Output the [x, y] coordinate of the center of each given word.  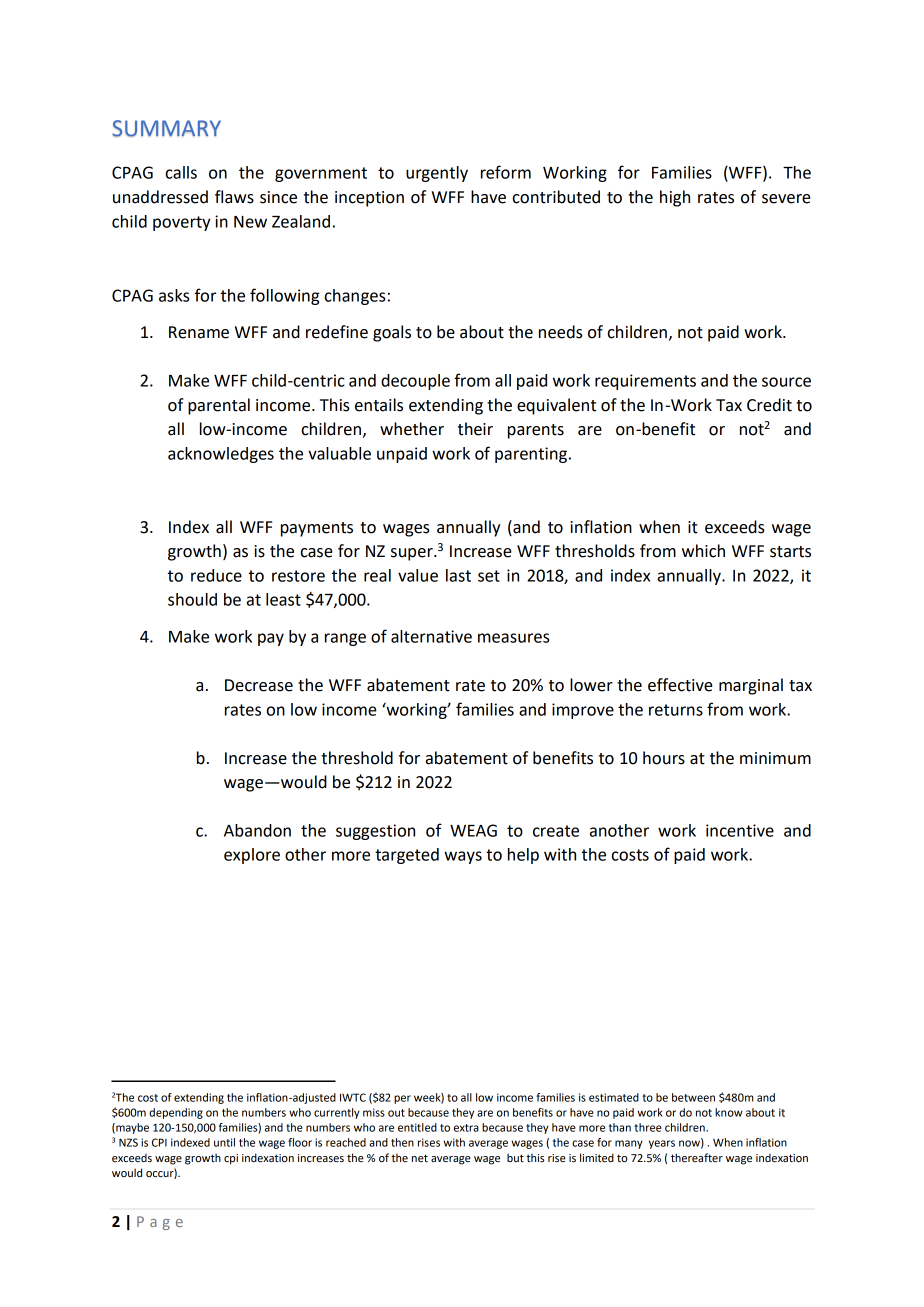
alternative [431, 636]
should [192, 599]
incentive [740, 830]
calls [181, 172]
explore [252, 856]
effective [680, 685]
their [475, 429]
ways [463, 857]
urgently [437, 174]
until [224, 1142]
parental [219, 406]
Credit [769, 405]
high [675, 198]
